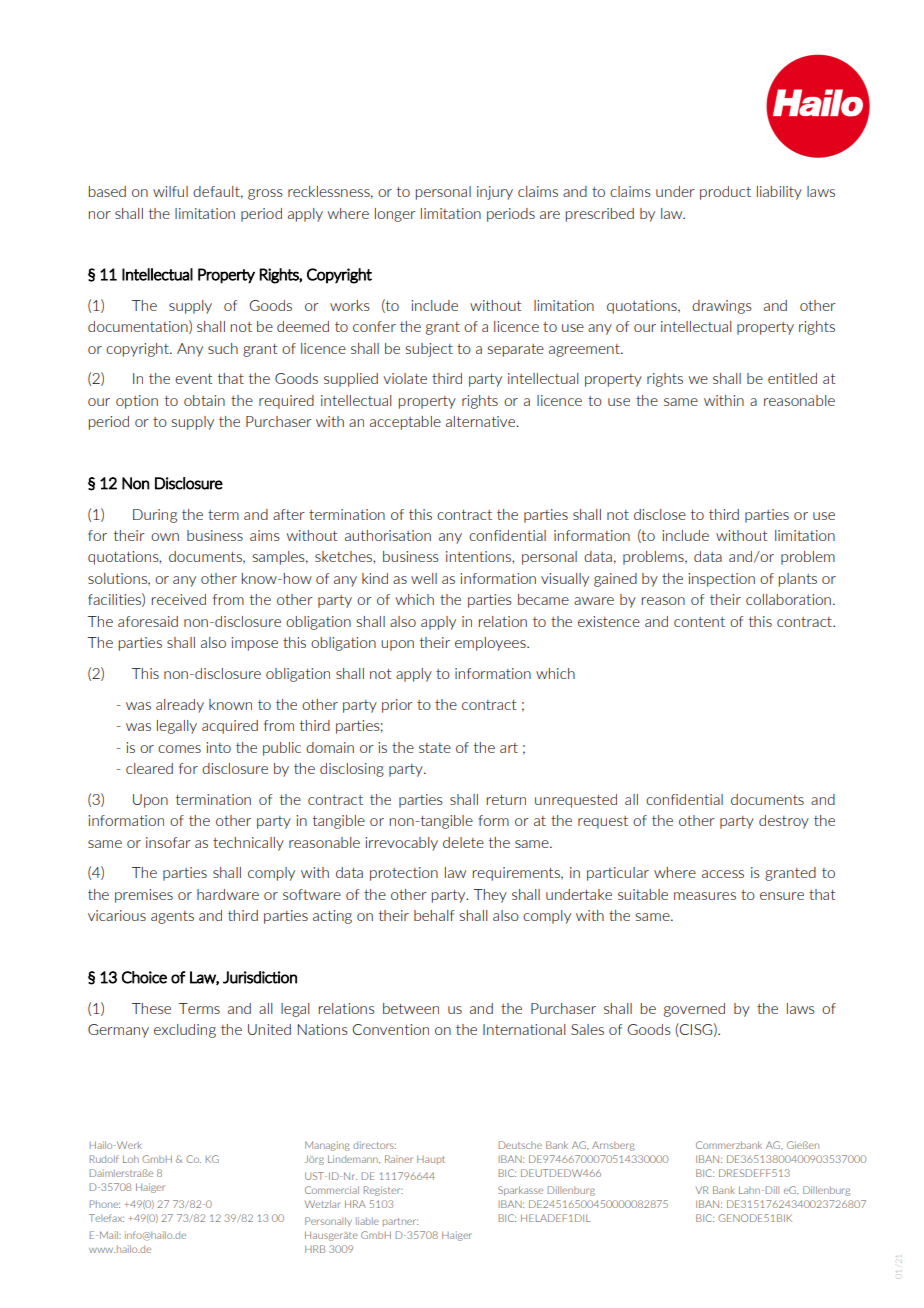 The image size is (924, 1308). Describe the element at coordinates (613, 1146) in the image. I see `Arnsberg` at that location.
